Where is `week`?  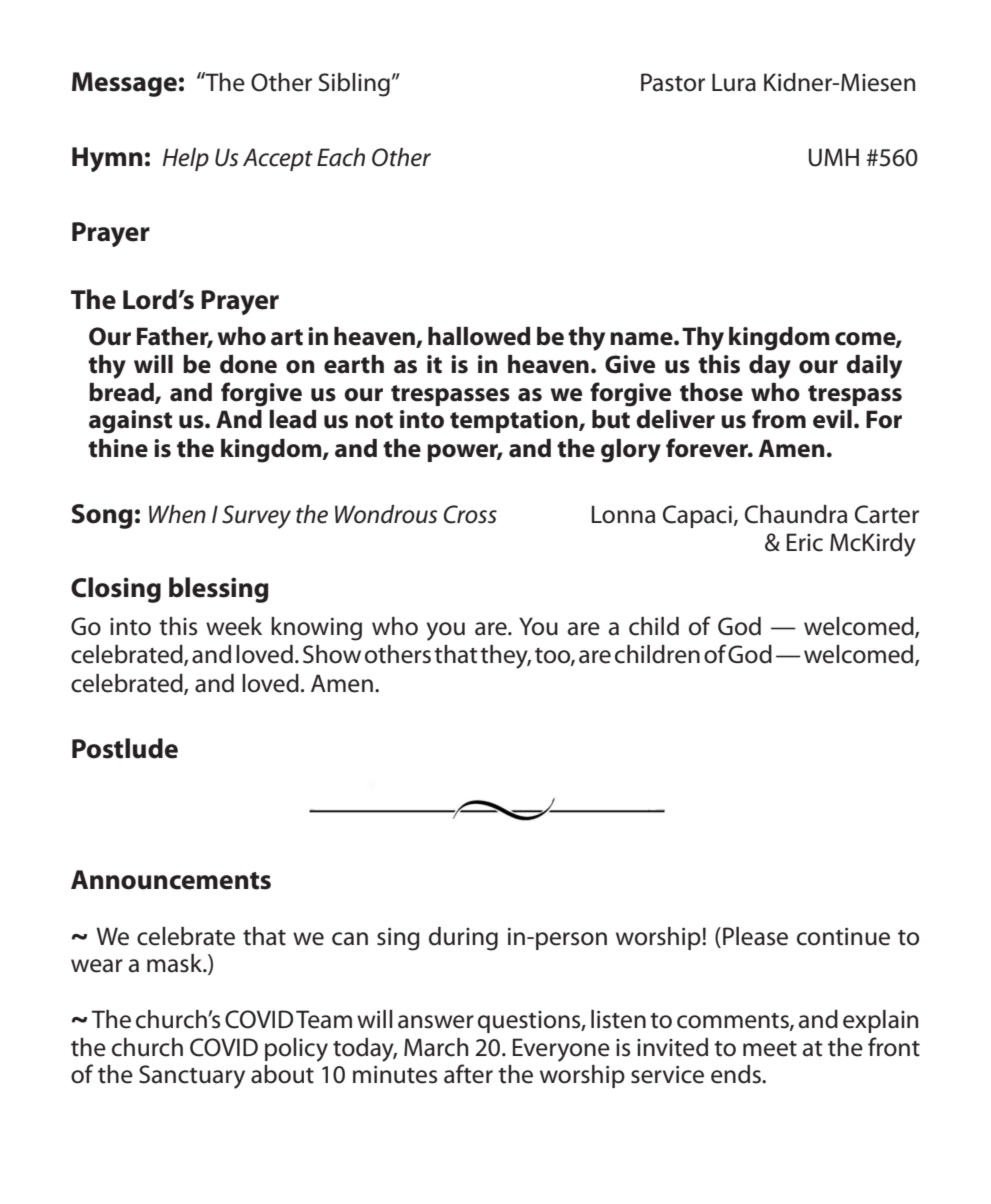 week is located at coordinates (234, 626).
